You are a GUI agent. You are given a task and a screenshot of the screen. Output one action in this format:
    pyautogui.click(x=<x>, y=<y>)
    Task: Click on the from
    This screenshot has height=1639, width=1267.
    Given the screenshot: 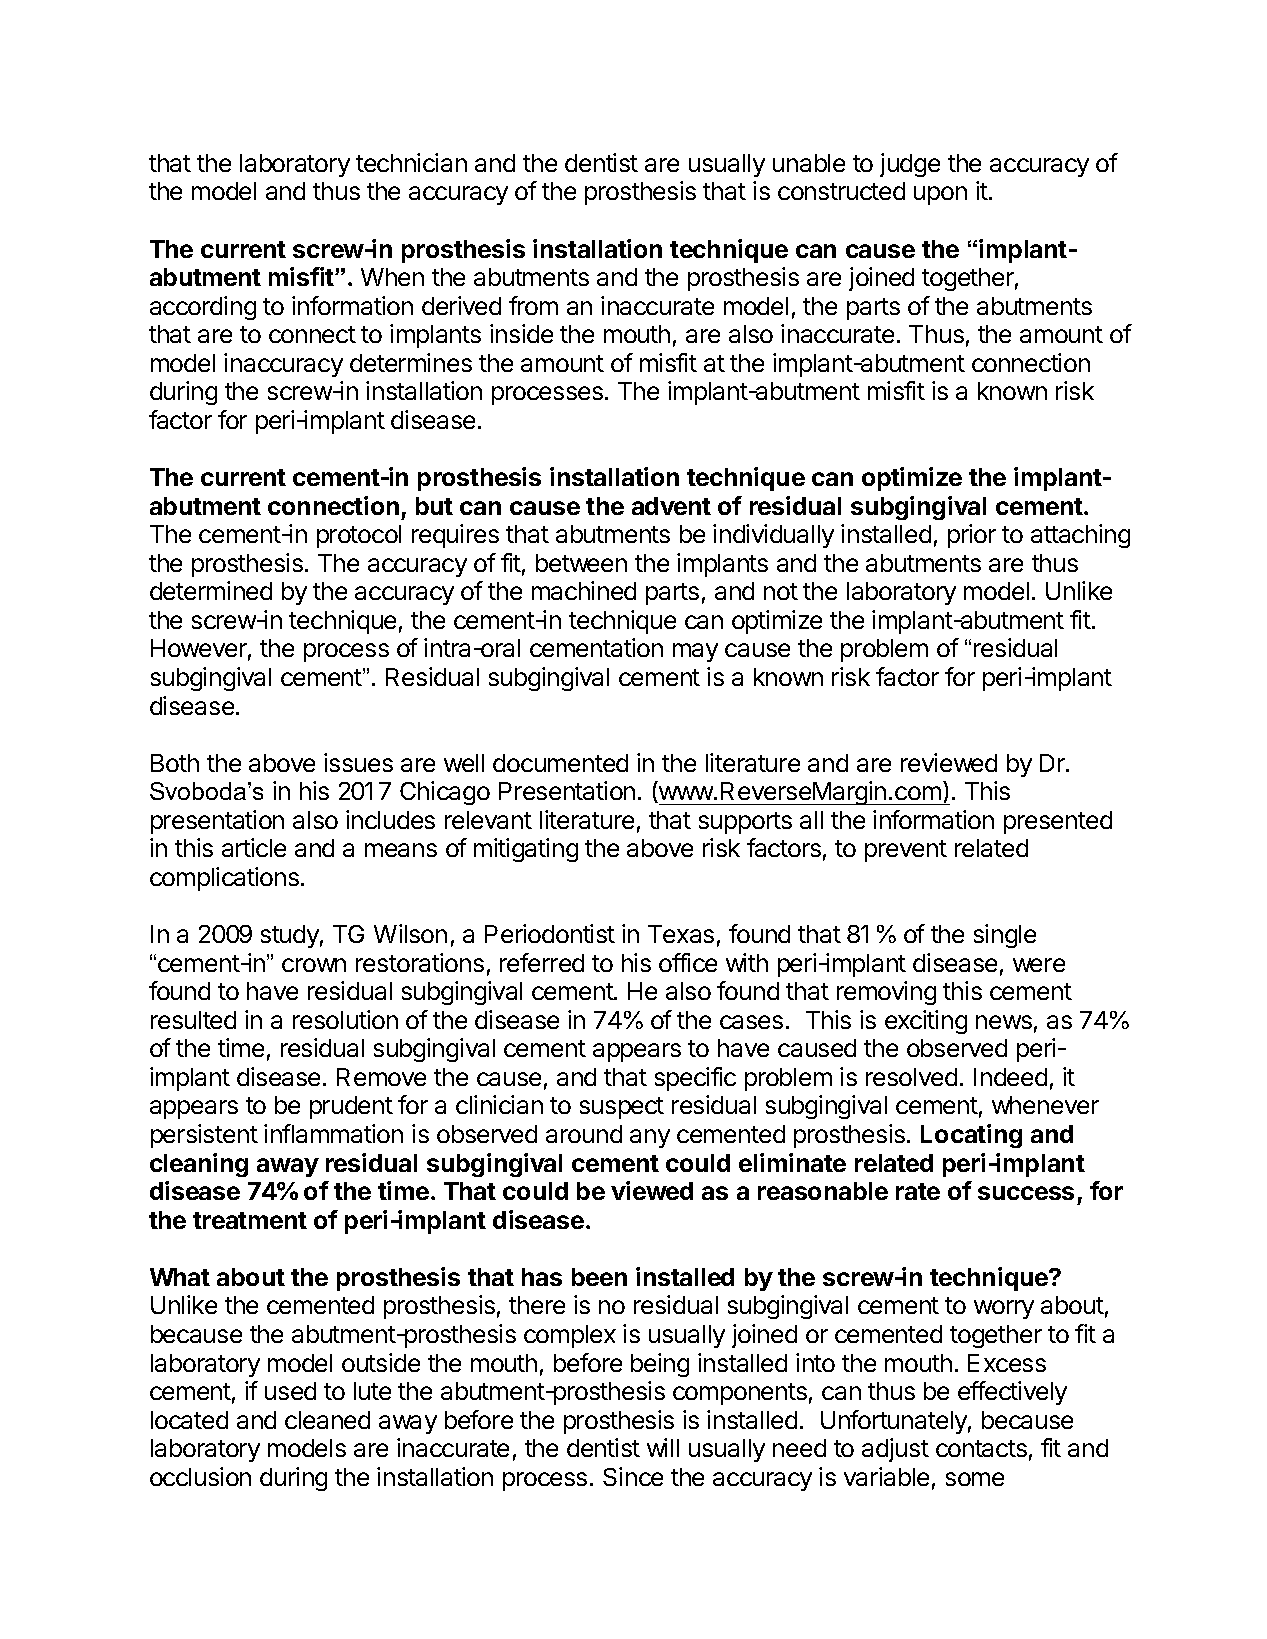 What is the action you would take?
    pyautogui.click(x=533, y=305)
